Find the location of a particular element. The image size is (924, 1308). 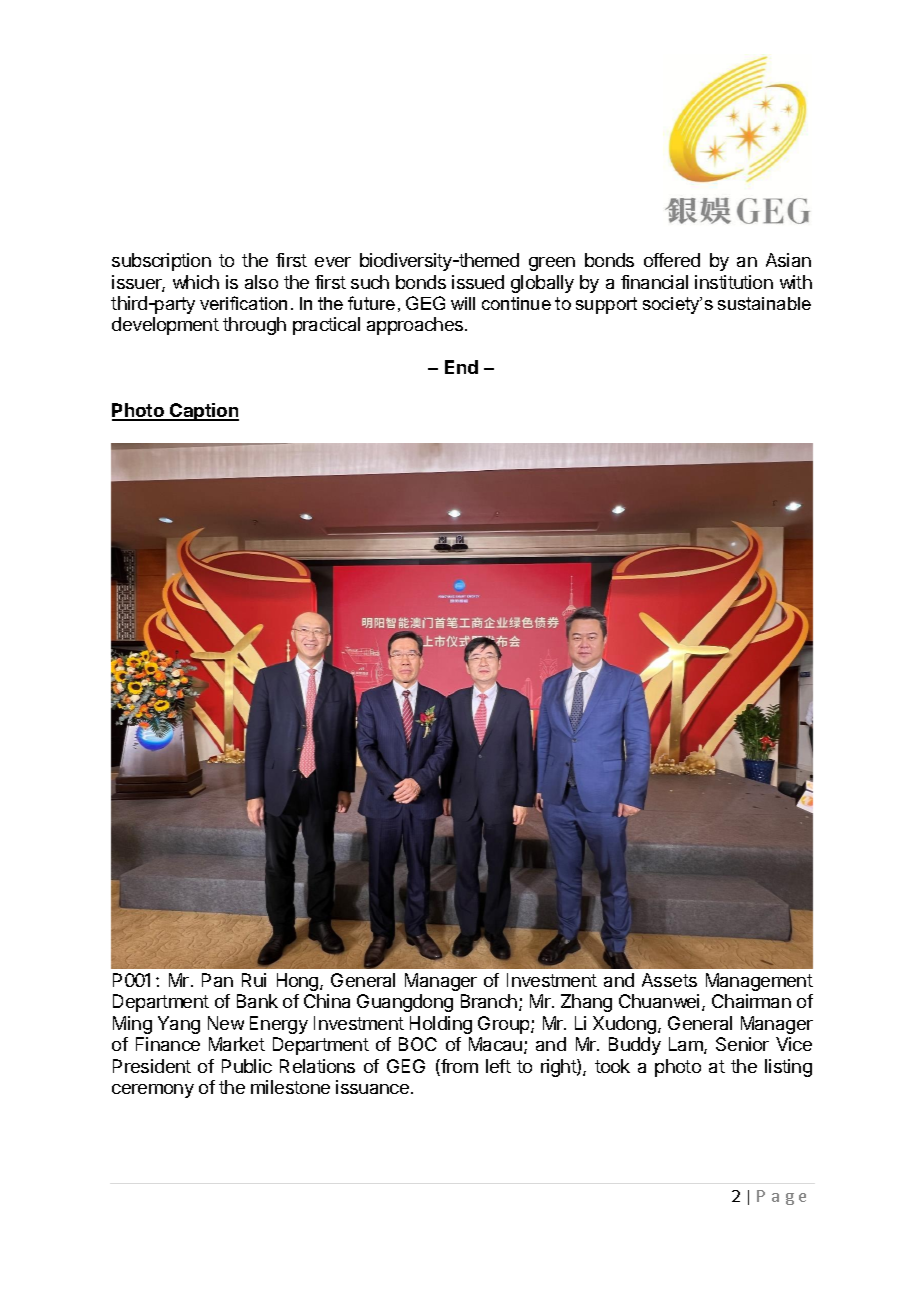

Pan is located at coordinates (217, 980).
